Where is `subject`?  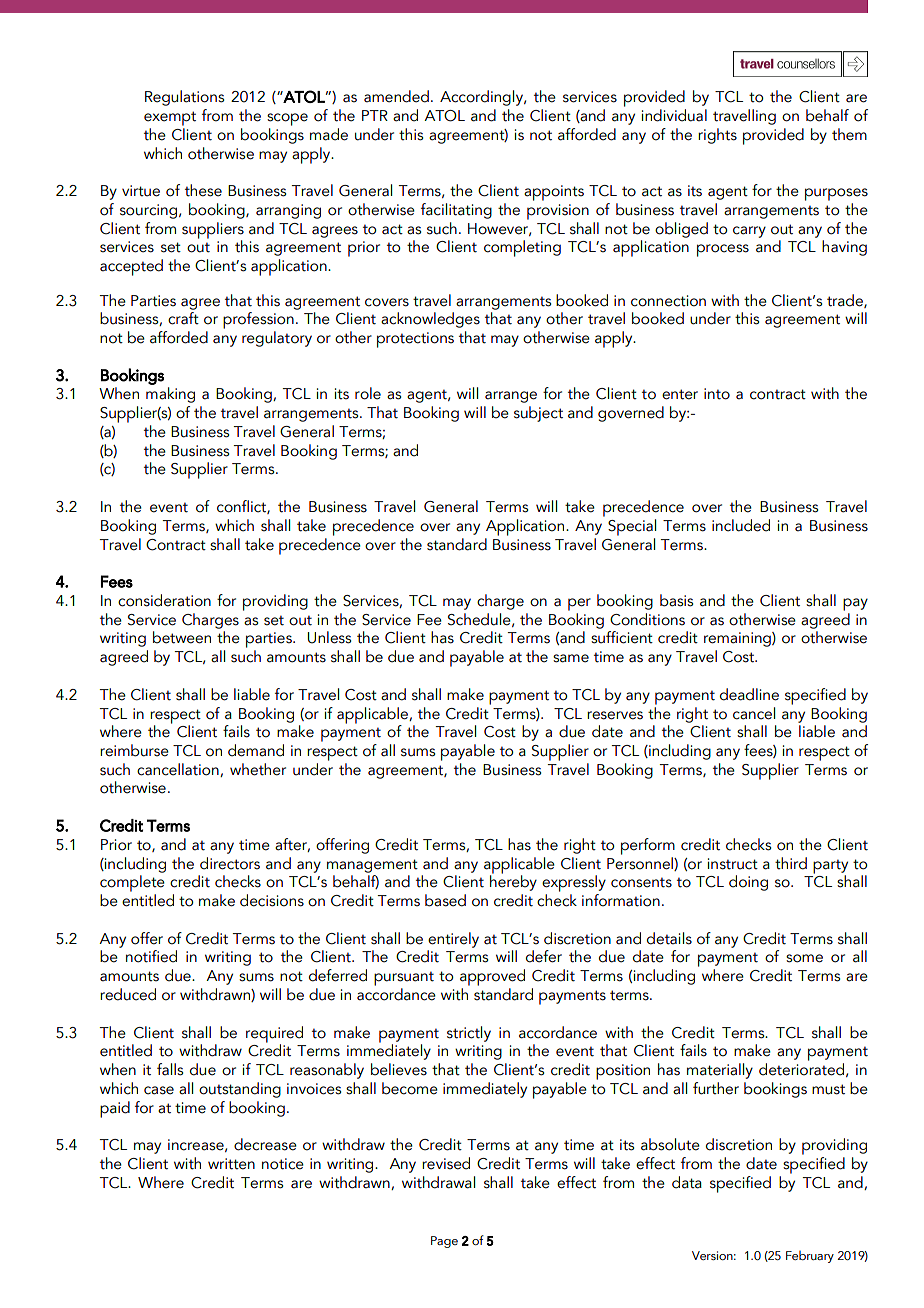
subject is located at coordinates (538, 414).
